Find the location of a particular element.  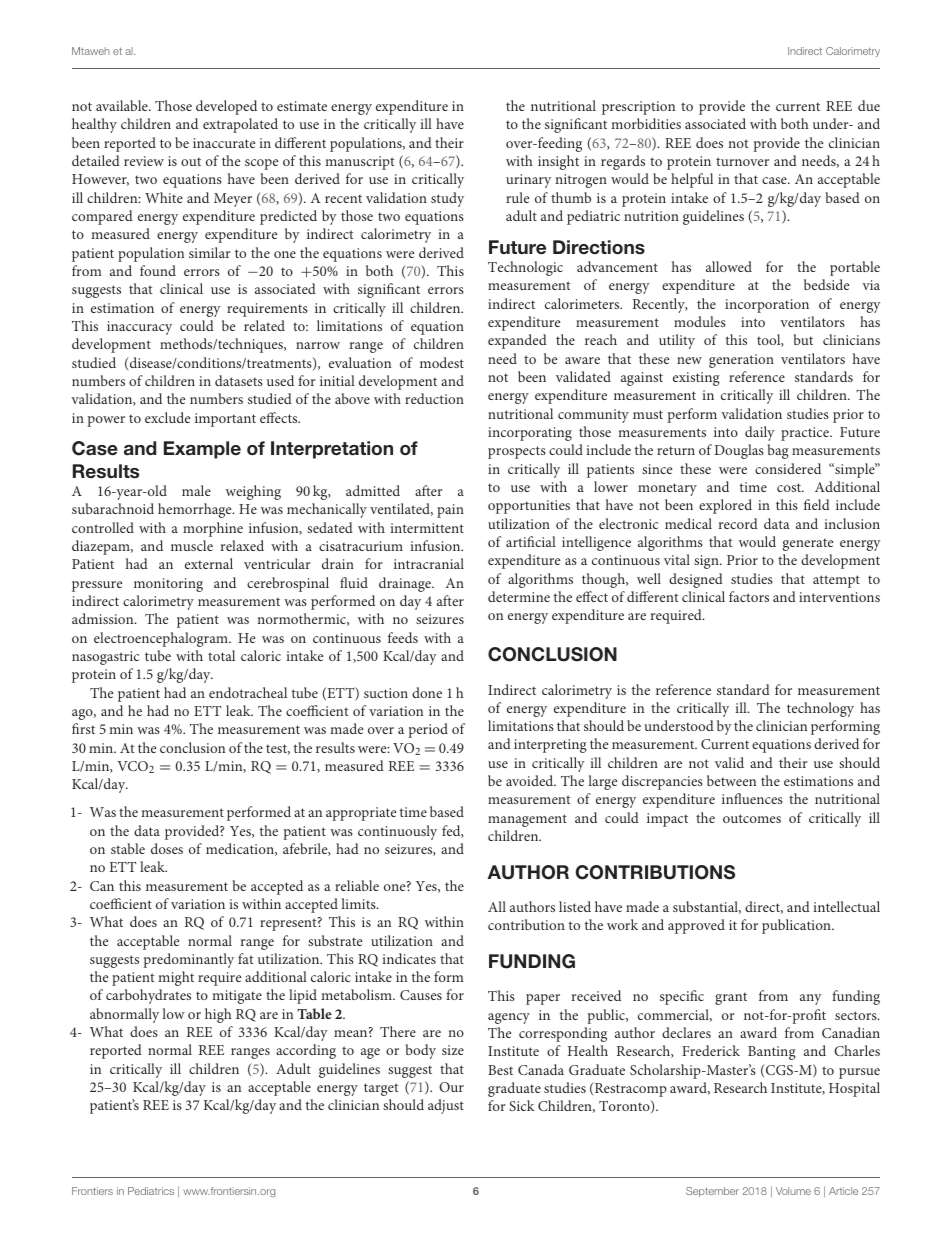

urinary is located at coordinates (528, 181).
